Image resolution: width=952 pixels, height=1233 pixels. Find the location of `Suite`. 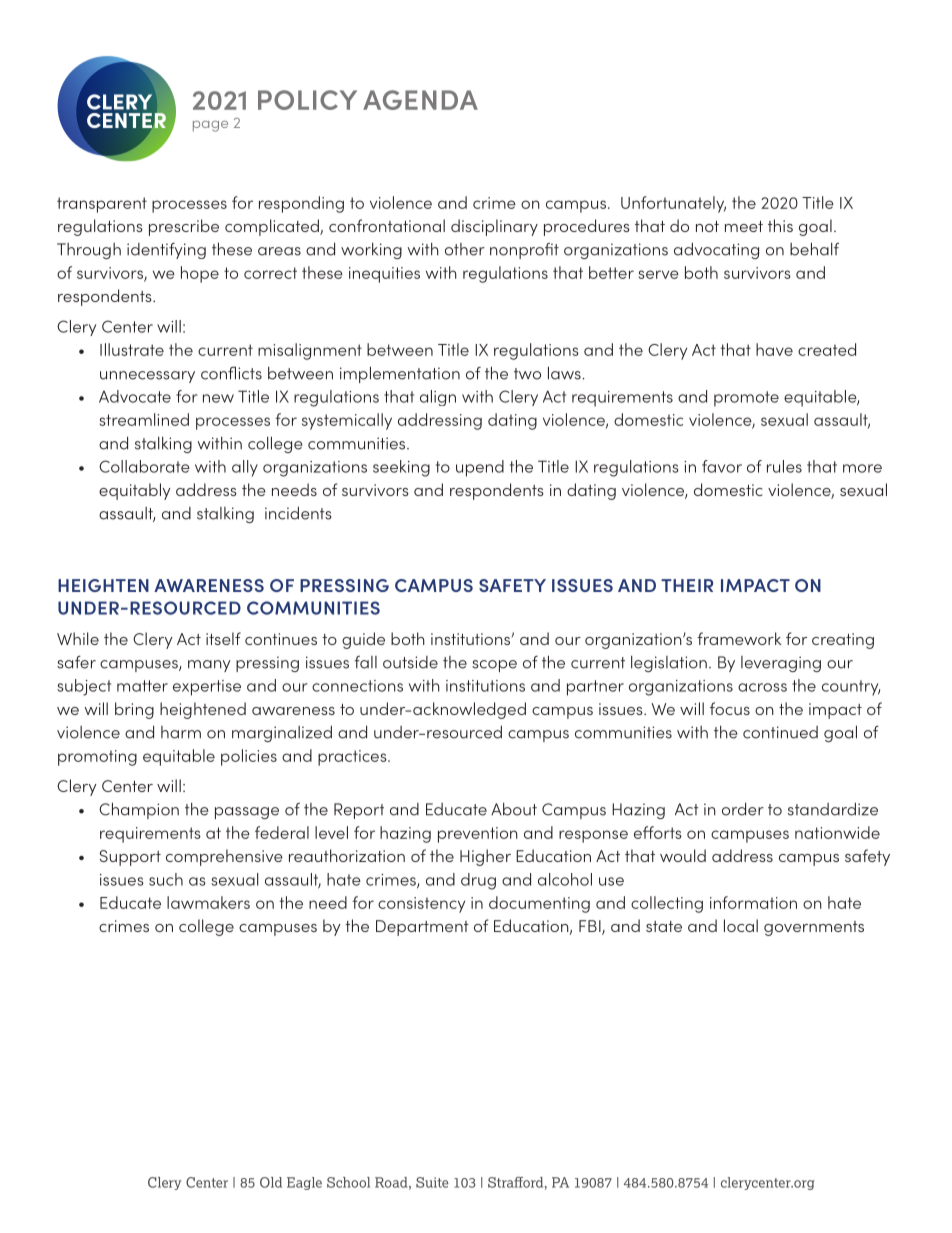

Suite is located at coordinates (432, 1182).
